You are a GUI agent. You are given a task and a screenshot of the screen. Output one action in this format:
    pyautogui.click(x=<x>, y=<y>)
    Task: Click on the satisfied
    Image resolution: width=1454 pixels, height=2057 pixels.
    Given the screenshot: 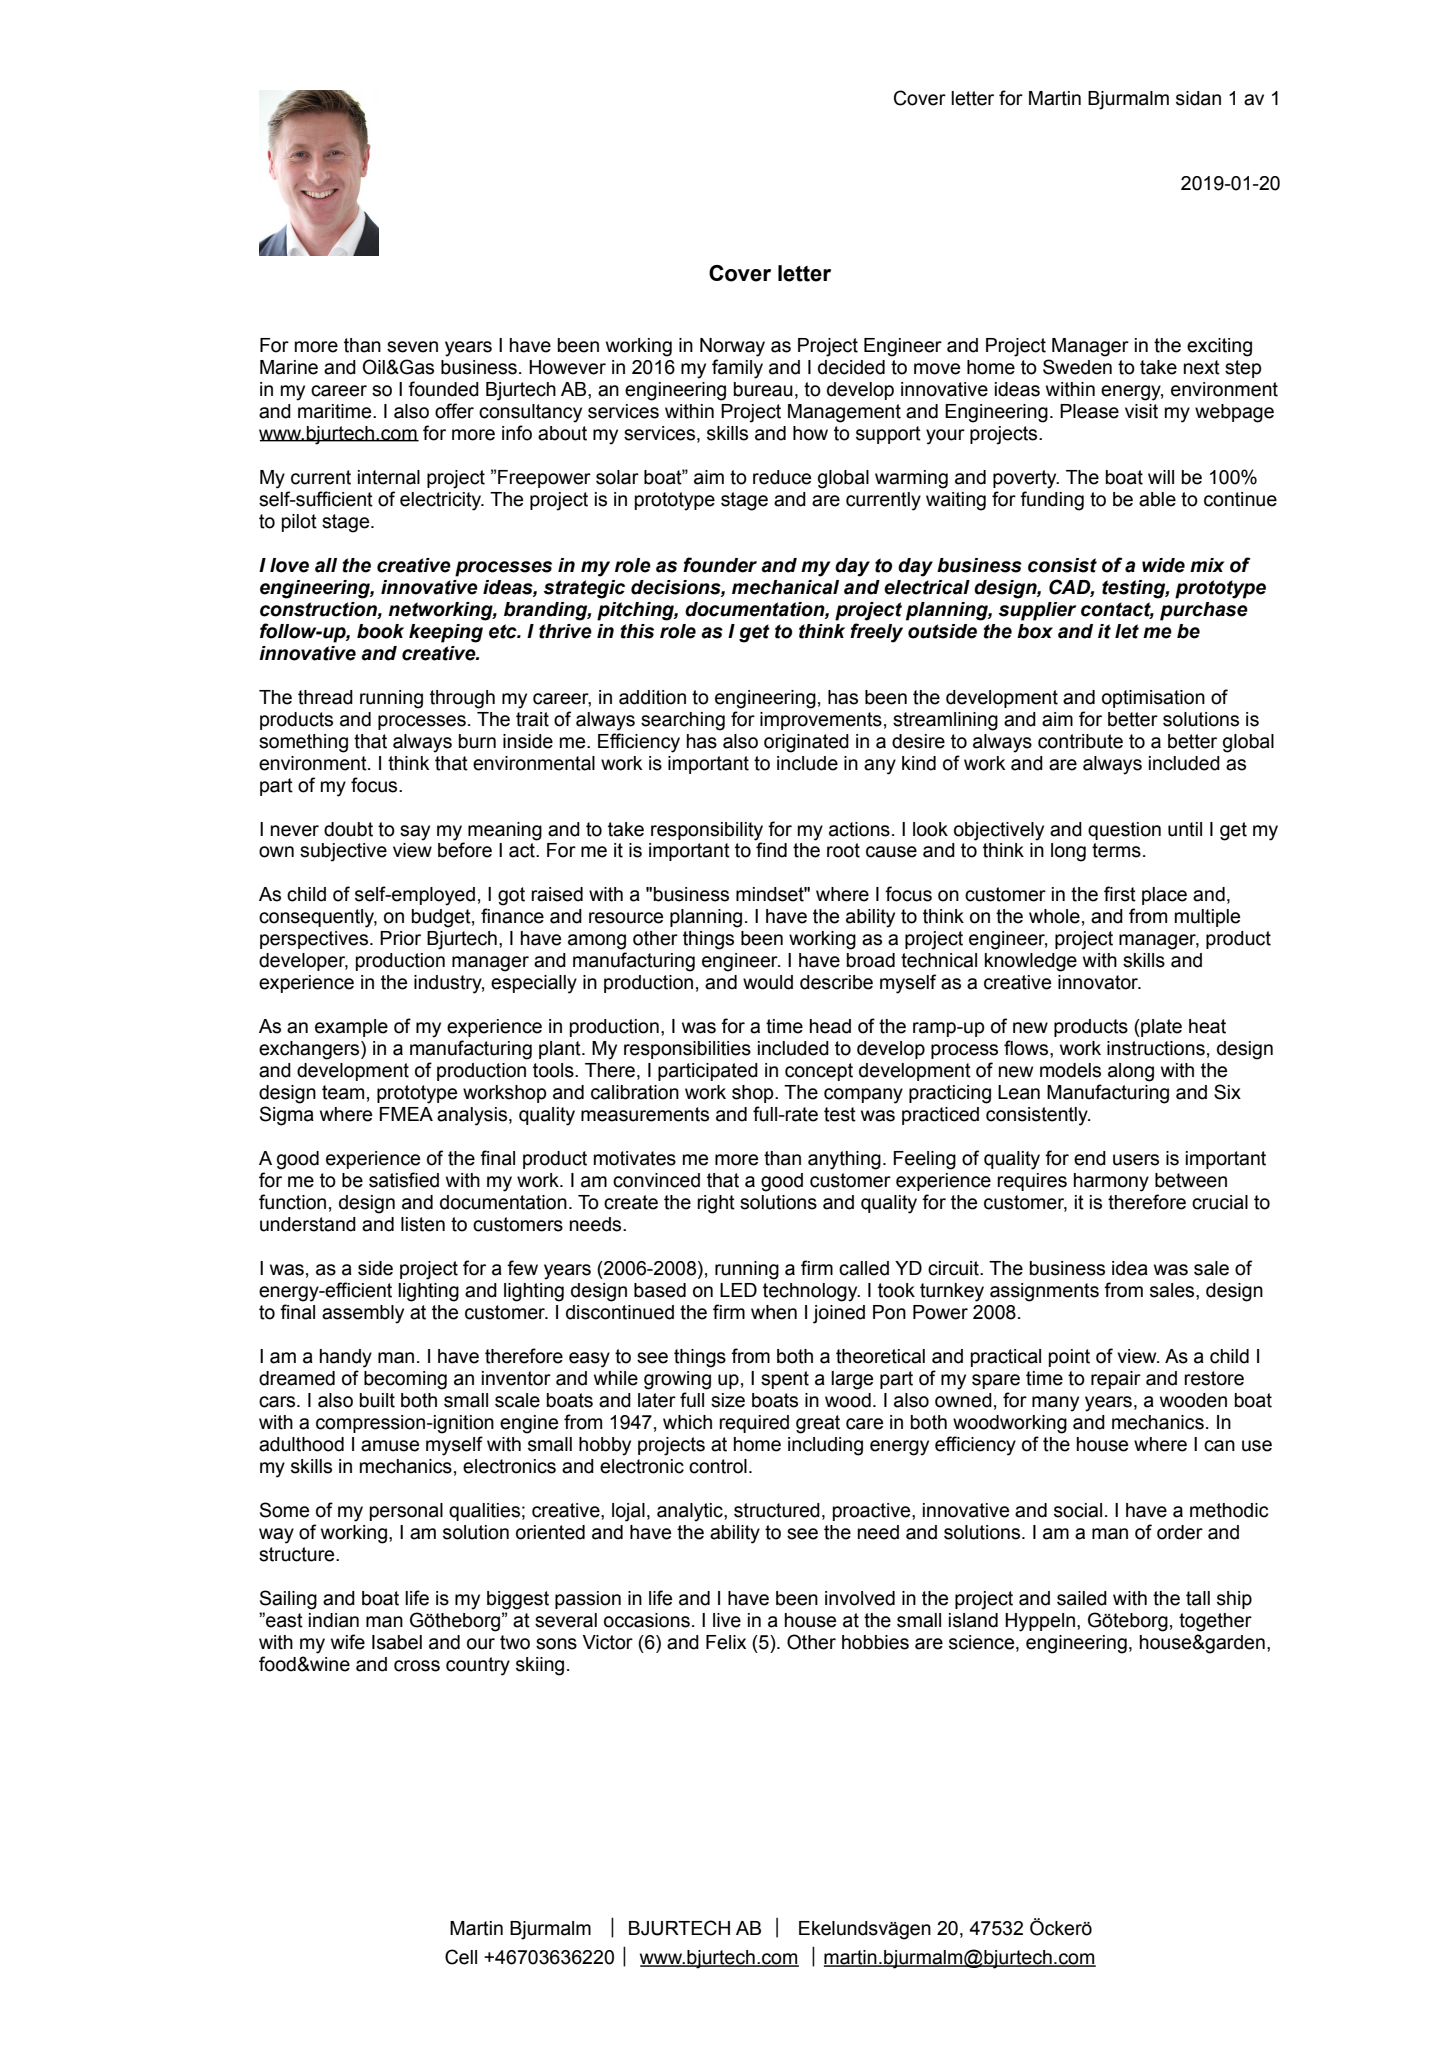 What is the action you would take?
    pyautogui.click(x=404, y=1180)
